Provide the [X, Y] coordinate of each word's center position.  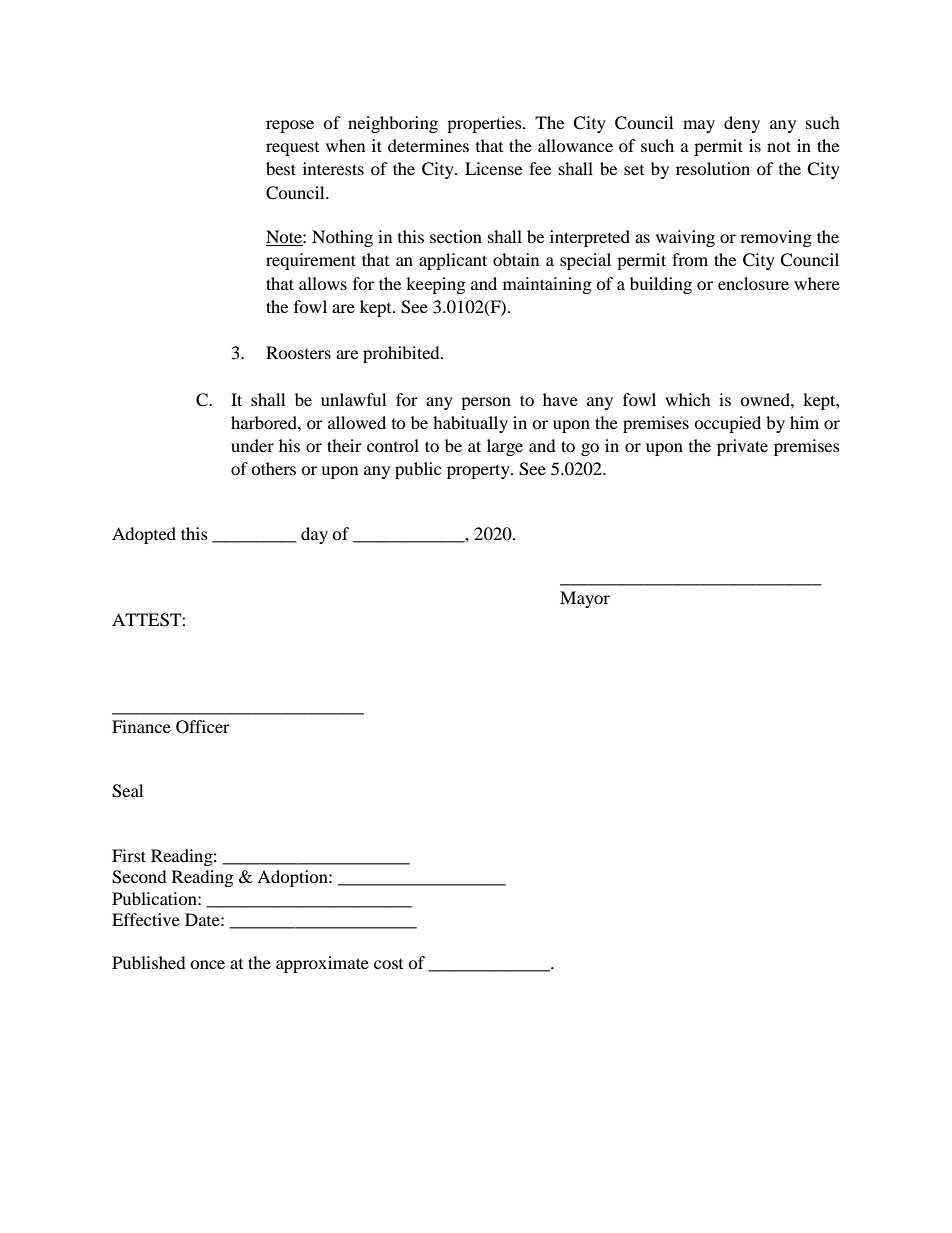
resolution [713, 168]
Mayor [585, 599]
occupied [727, 424]
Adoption [293, 878]
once [207, 964]
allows [323, 283]
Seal [127, 791]
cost [388, 964]
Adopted [144, 535]
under [252, 445]
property [479, 471]
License [493, 168]
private [742, 447]
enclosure [753, 283]
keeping [435, 285]
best [281, 168]
